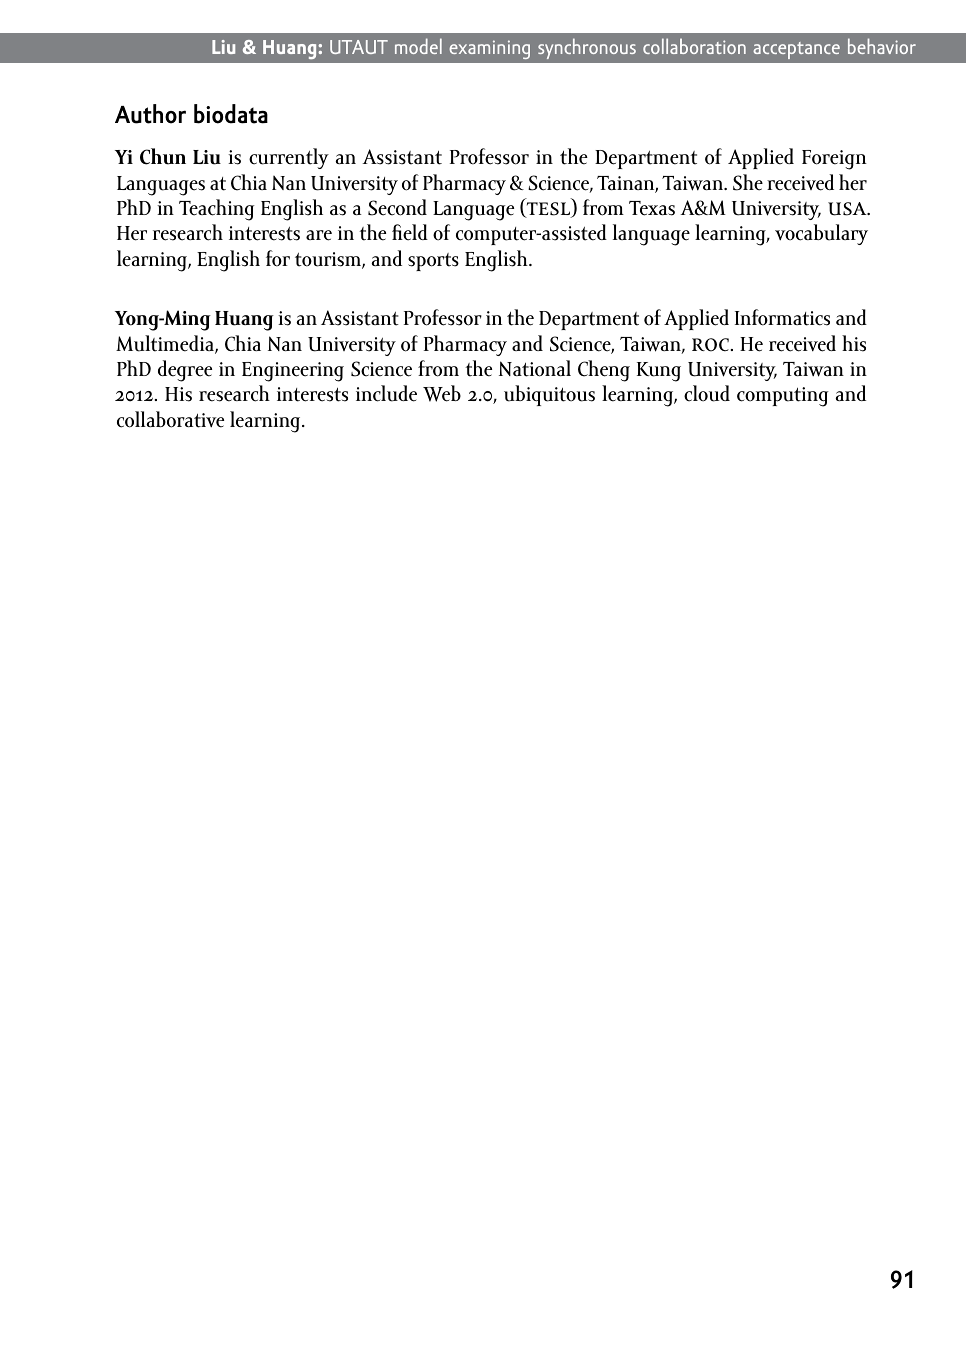  What do you see at coordinates (170, 419) in the screenshot?
I see `collaborative` at bounding box center [170, 419].
